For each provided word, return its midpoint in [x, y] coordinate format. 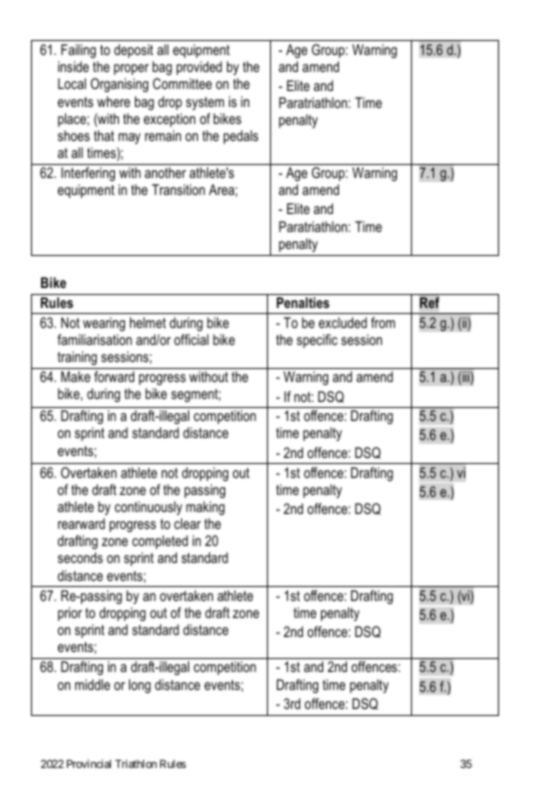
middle [92, 684]
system [205, 103]
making [205, 508]
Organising [119, 85]
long [140, 686]
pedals [240, 137]
